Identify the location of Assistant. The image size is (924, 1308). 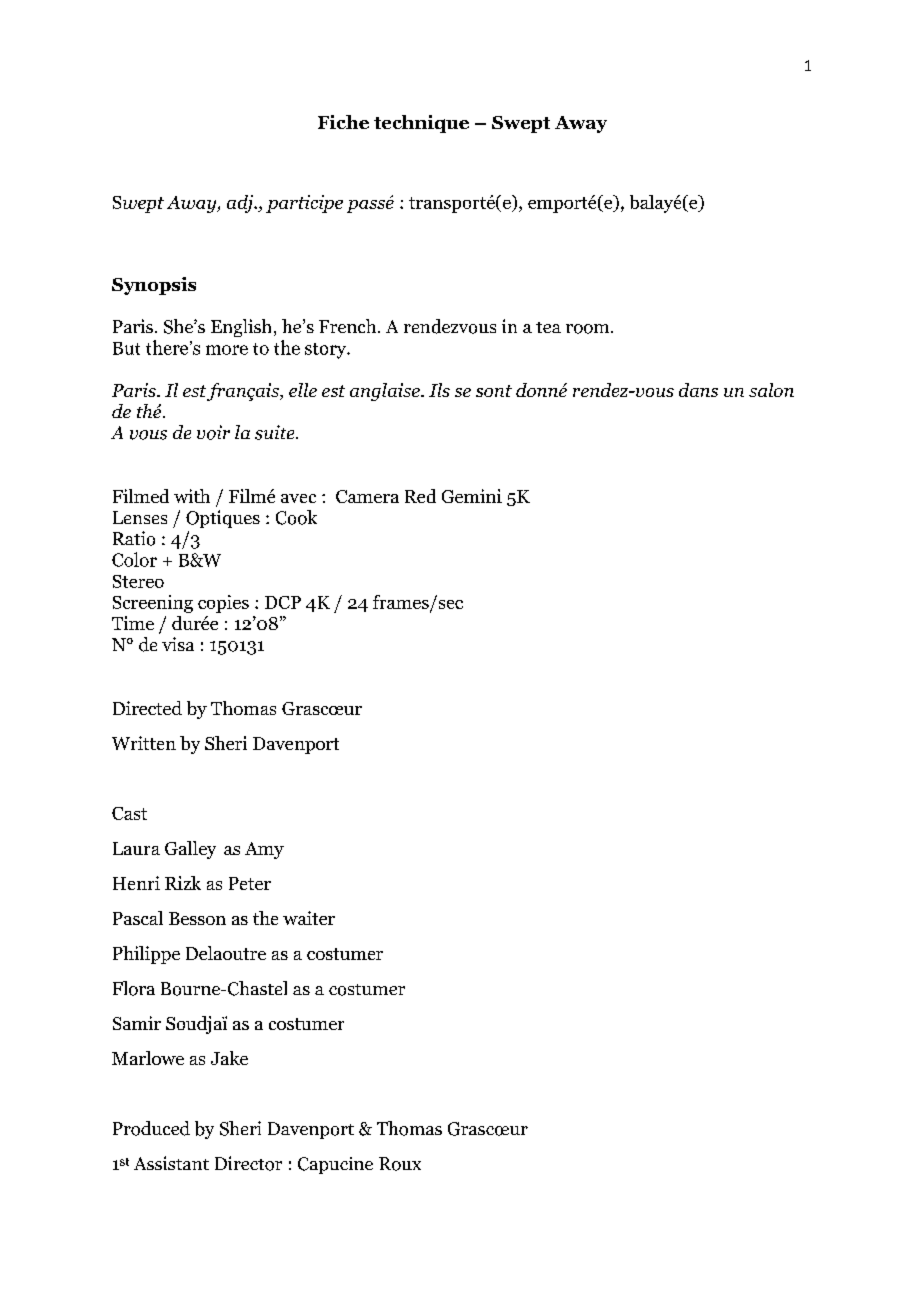
(171, 1163).
